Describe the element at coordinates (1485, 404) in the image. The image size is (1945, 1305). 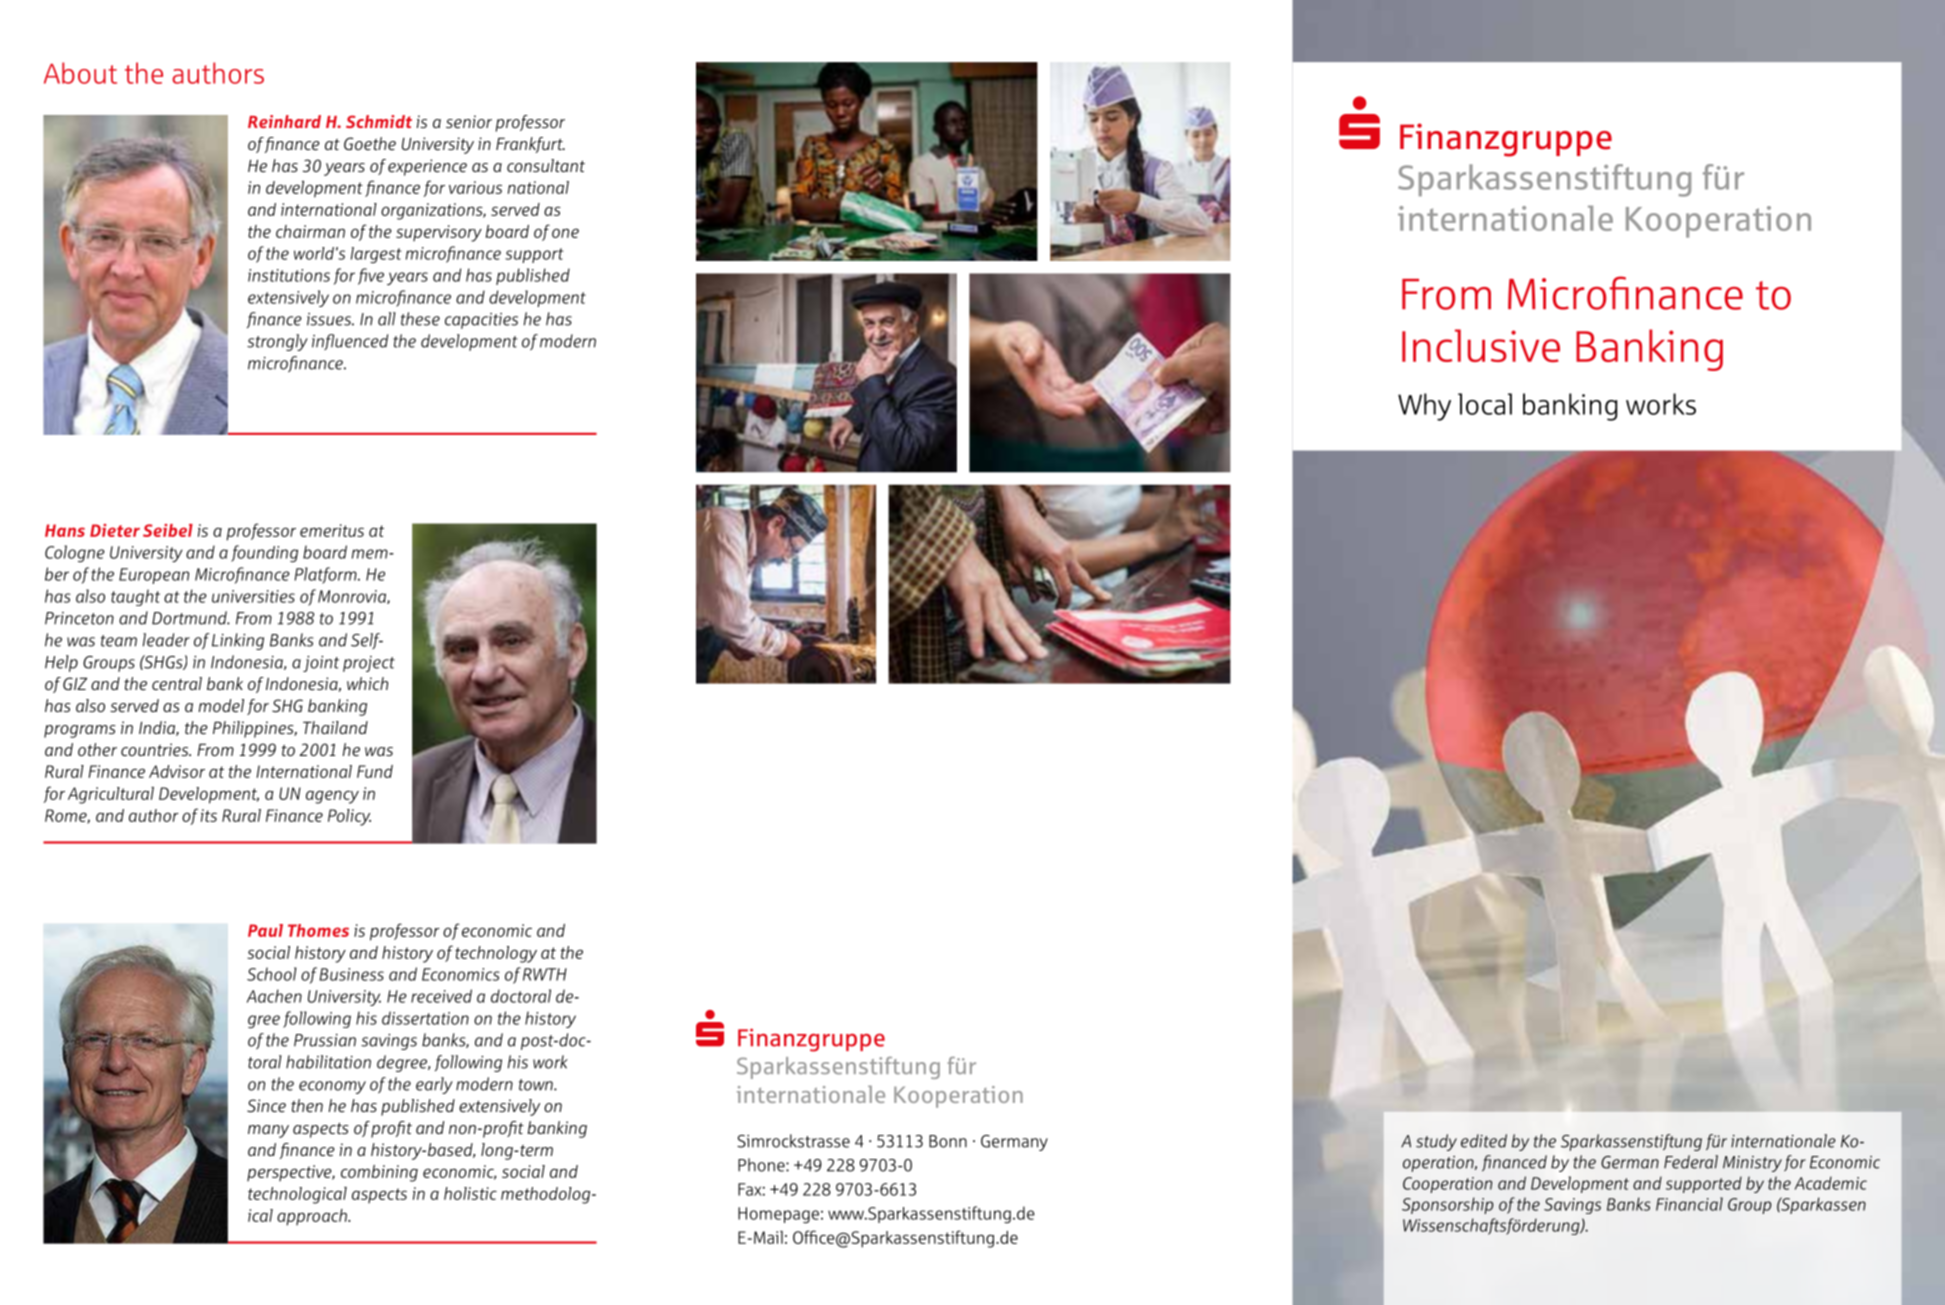
I see `local` at that location.
